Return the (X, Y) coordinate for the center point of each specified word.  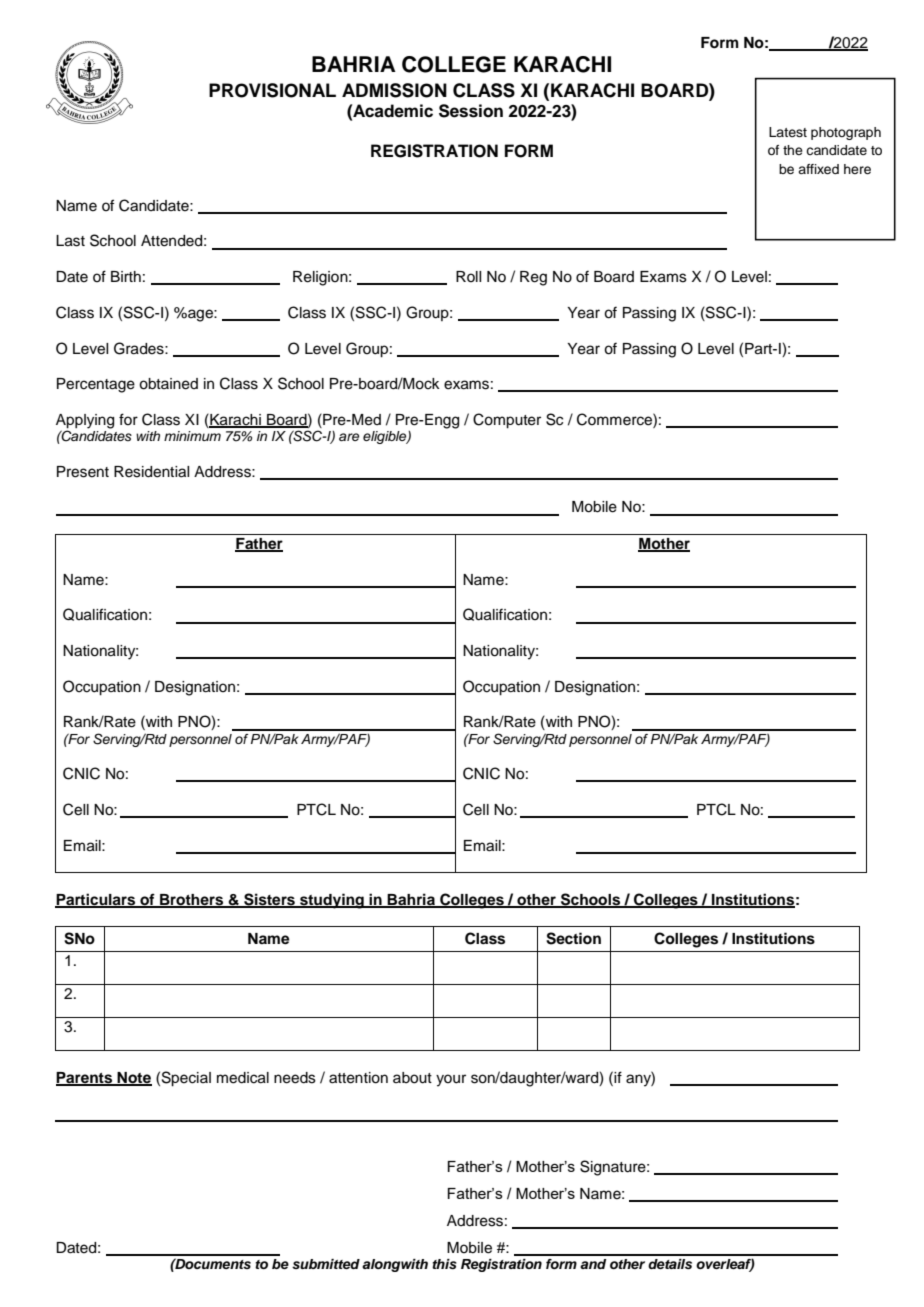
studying (332, 901)
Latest (788, 132)
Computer (507, 421)
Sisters (269, 900)
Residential (151, 472)
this (444, 1264)
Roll (468, 276)
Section (573, 938)
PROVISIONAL (272, 90)
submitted (326, 1264)
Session (471, 111)
